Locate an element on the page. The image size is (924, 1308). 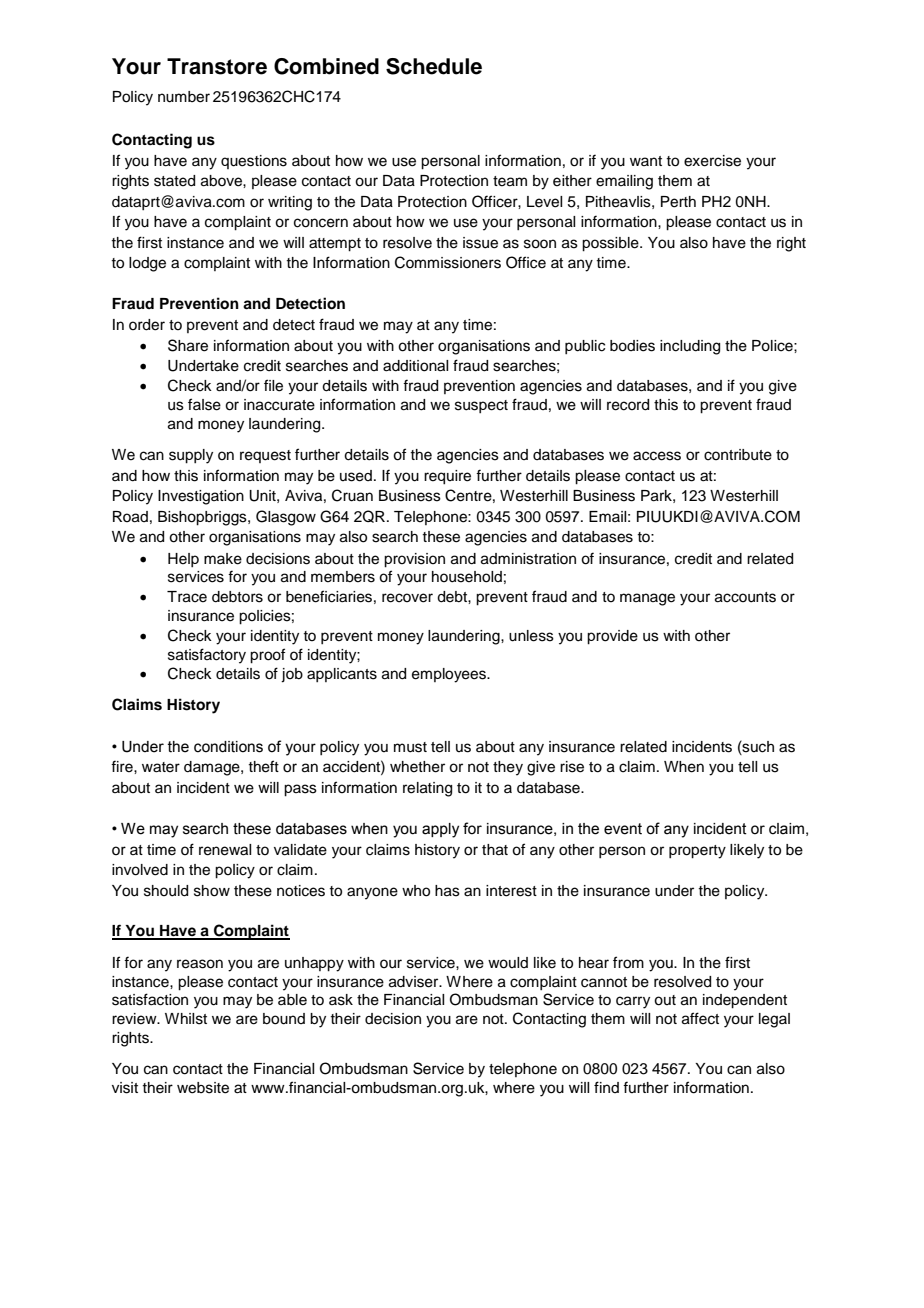
number is located at coordinates (184, 97).
